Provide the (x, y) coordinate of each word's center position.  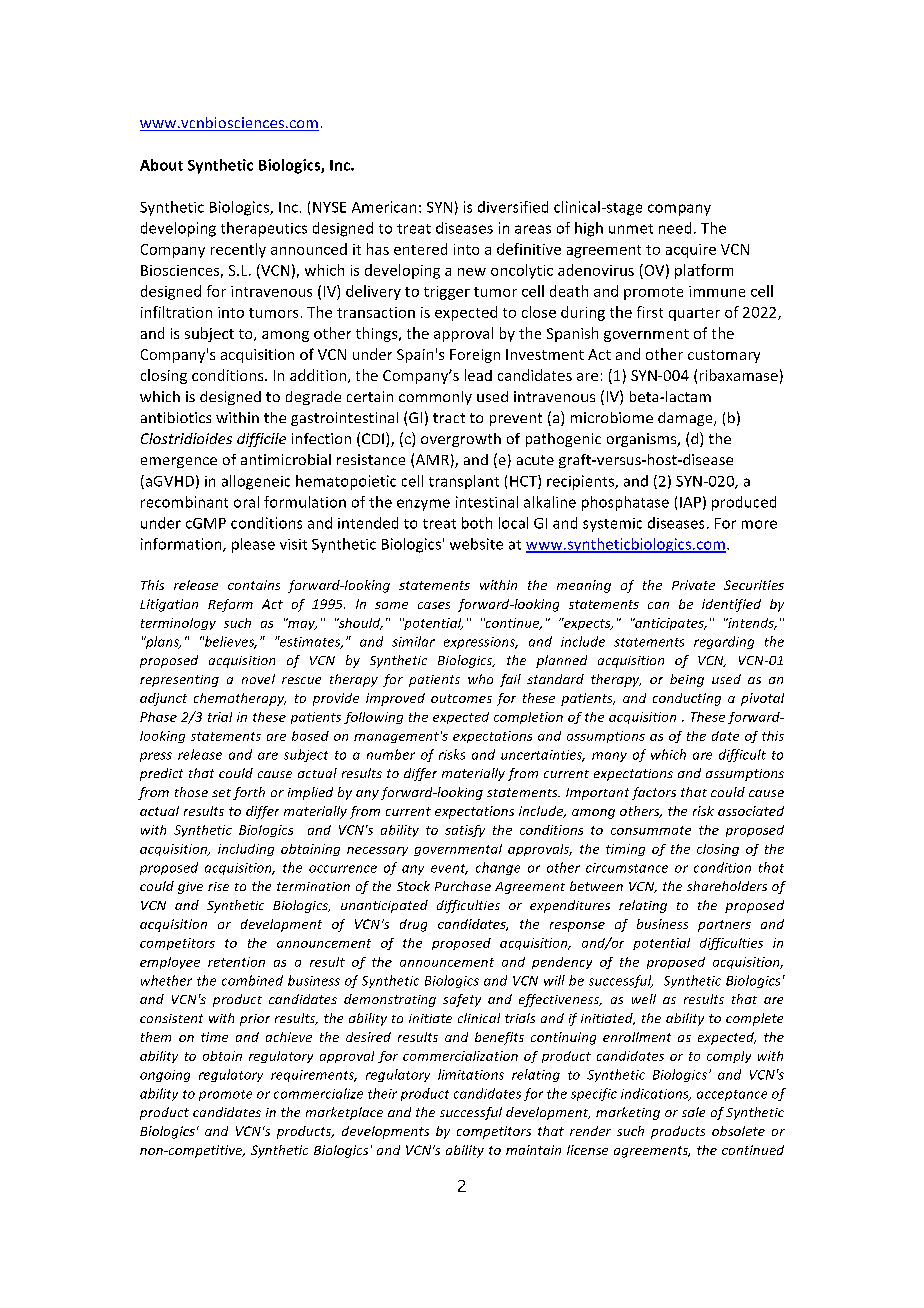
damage (686, 419)
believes (230, 642)
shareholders (727, 886)
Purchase (463, 886)
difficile (261, 440)
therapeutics (264, 229)
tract (449, 418)
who (480, 679)
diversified (513, 207)
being (687, 680)
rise (218, 886)
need (675, 228)
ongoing (165, 1076)
